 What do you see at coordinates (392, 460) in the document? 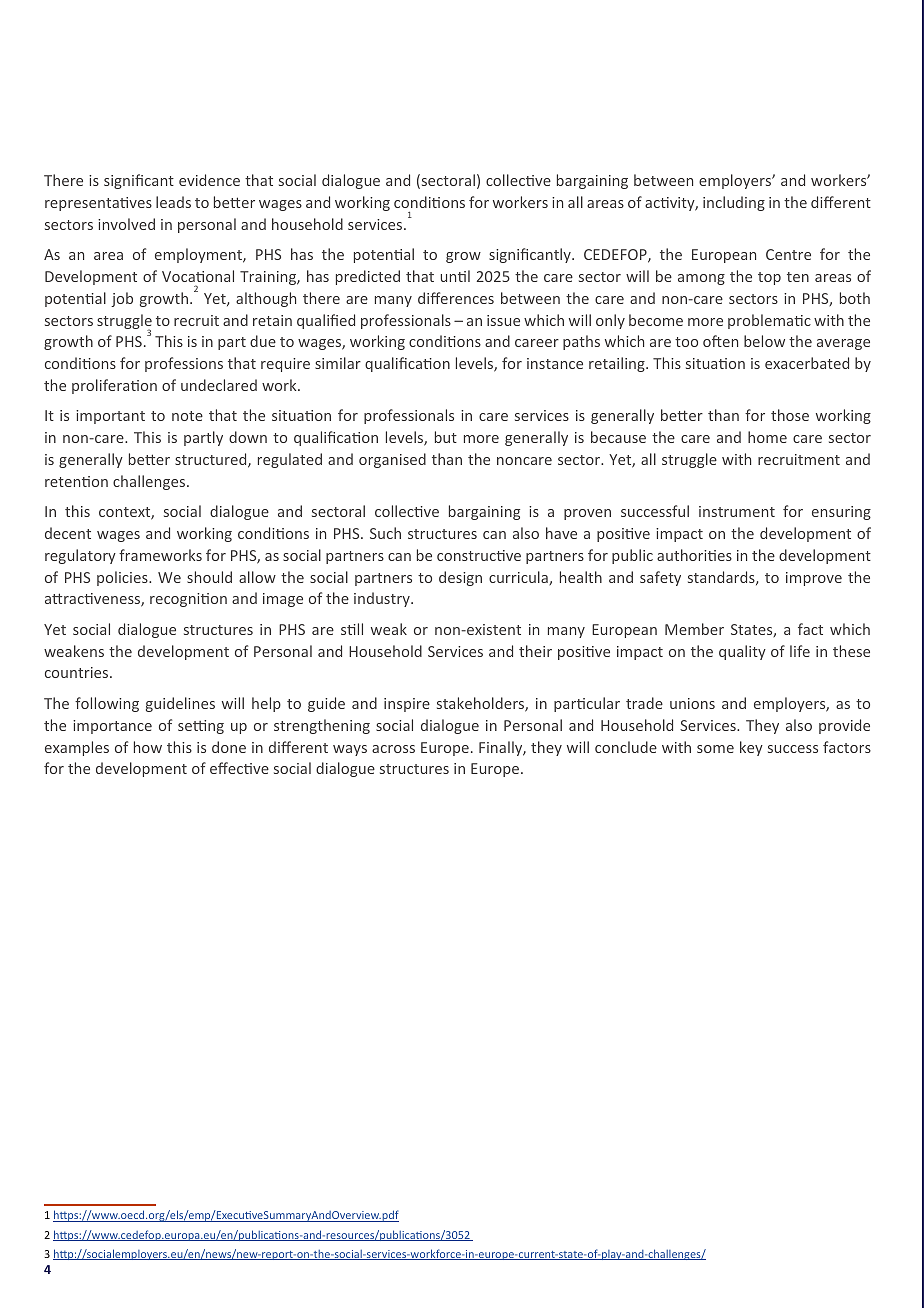
I see `organised` at bounding box center [392, 460].
